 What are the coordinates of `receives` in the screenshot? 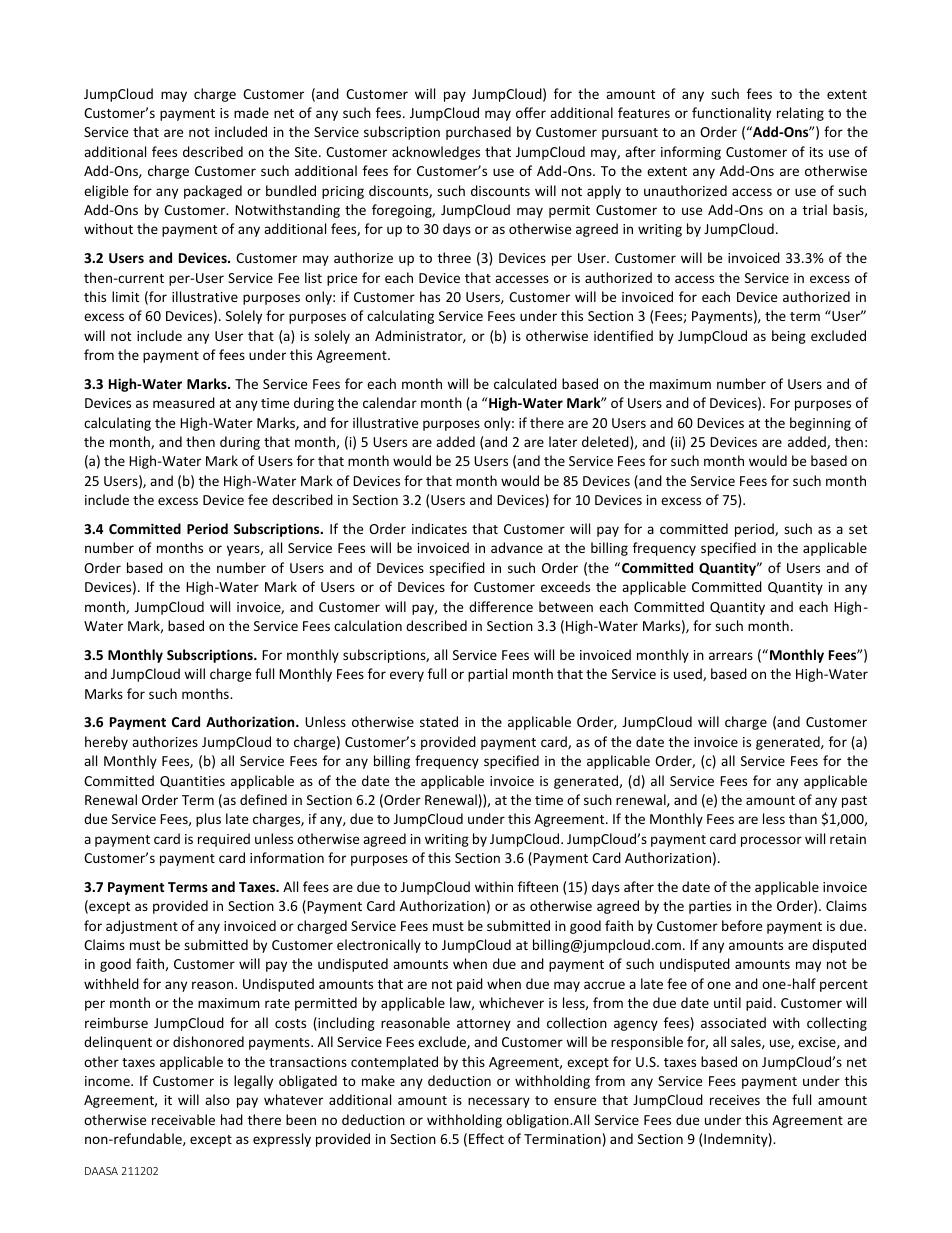 It's located at (735, 1100).
